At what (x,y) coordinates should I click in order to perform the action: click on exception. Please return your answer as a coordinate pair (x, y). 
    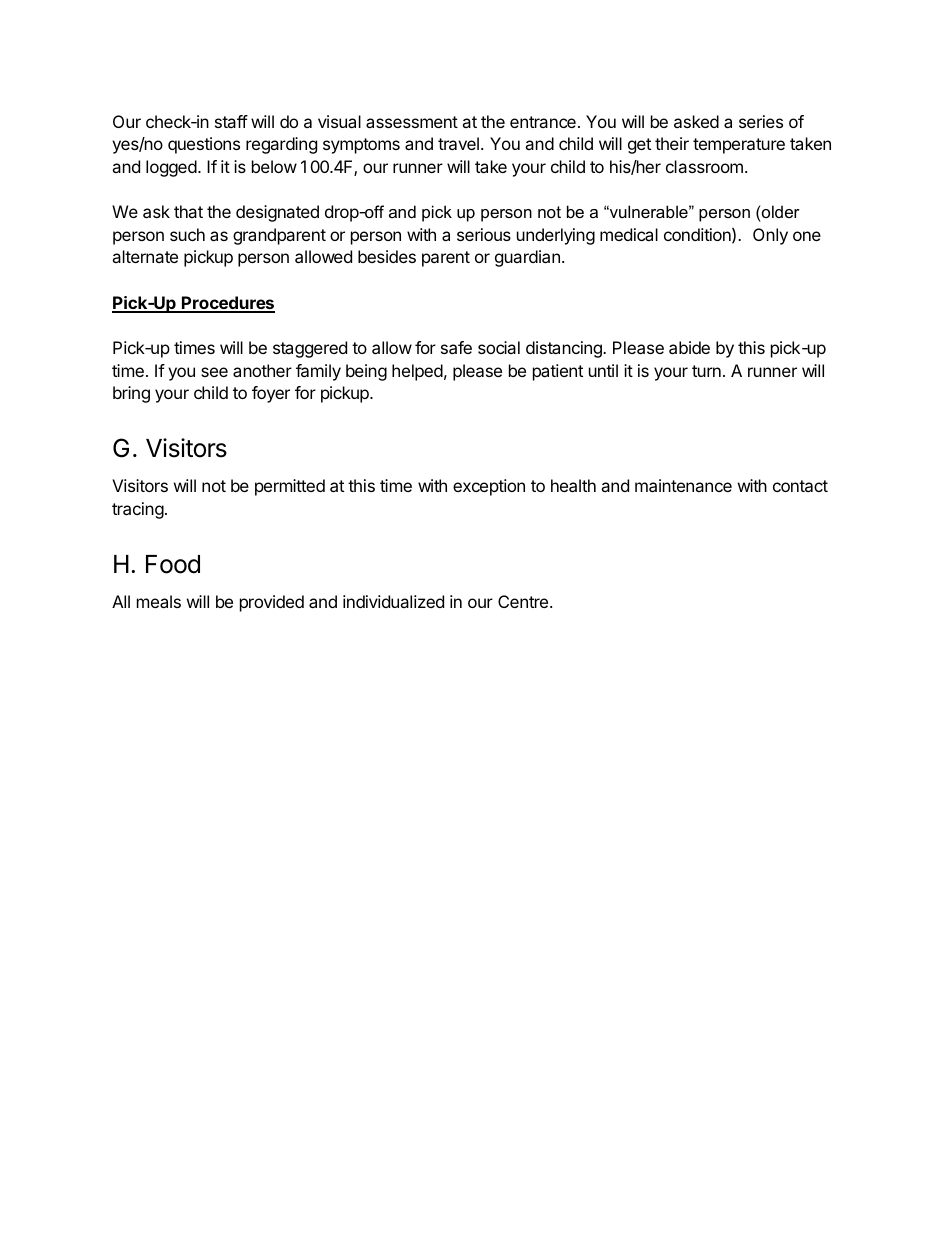
    Looking at the image, I should click on (489, 487).
